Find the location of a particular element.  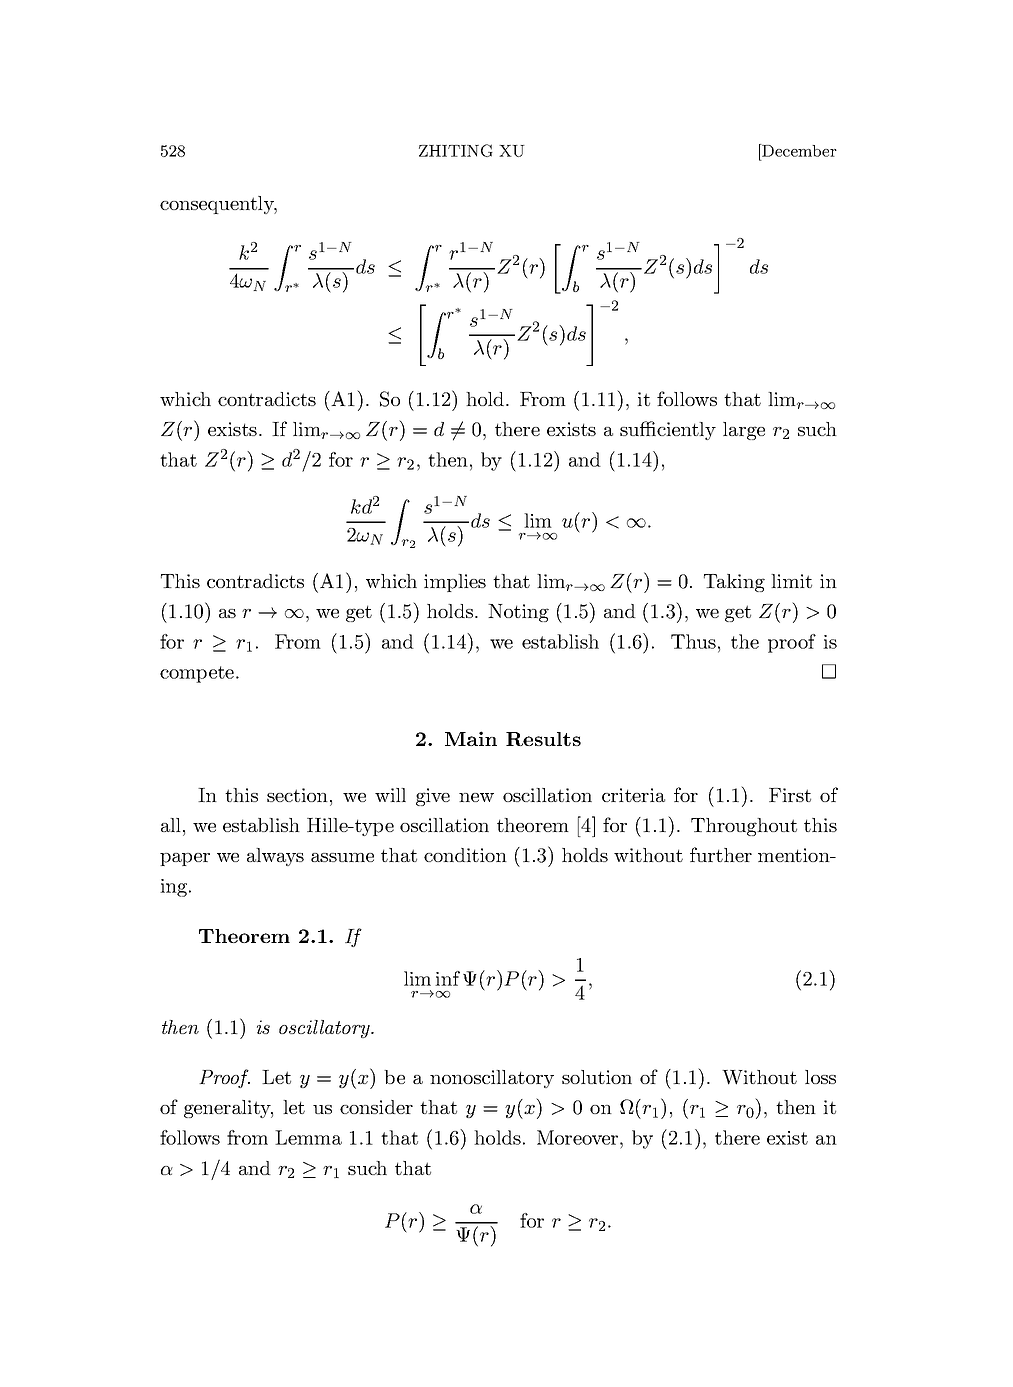

sufficiently is located at coordinates (668, 430).
